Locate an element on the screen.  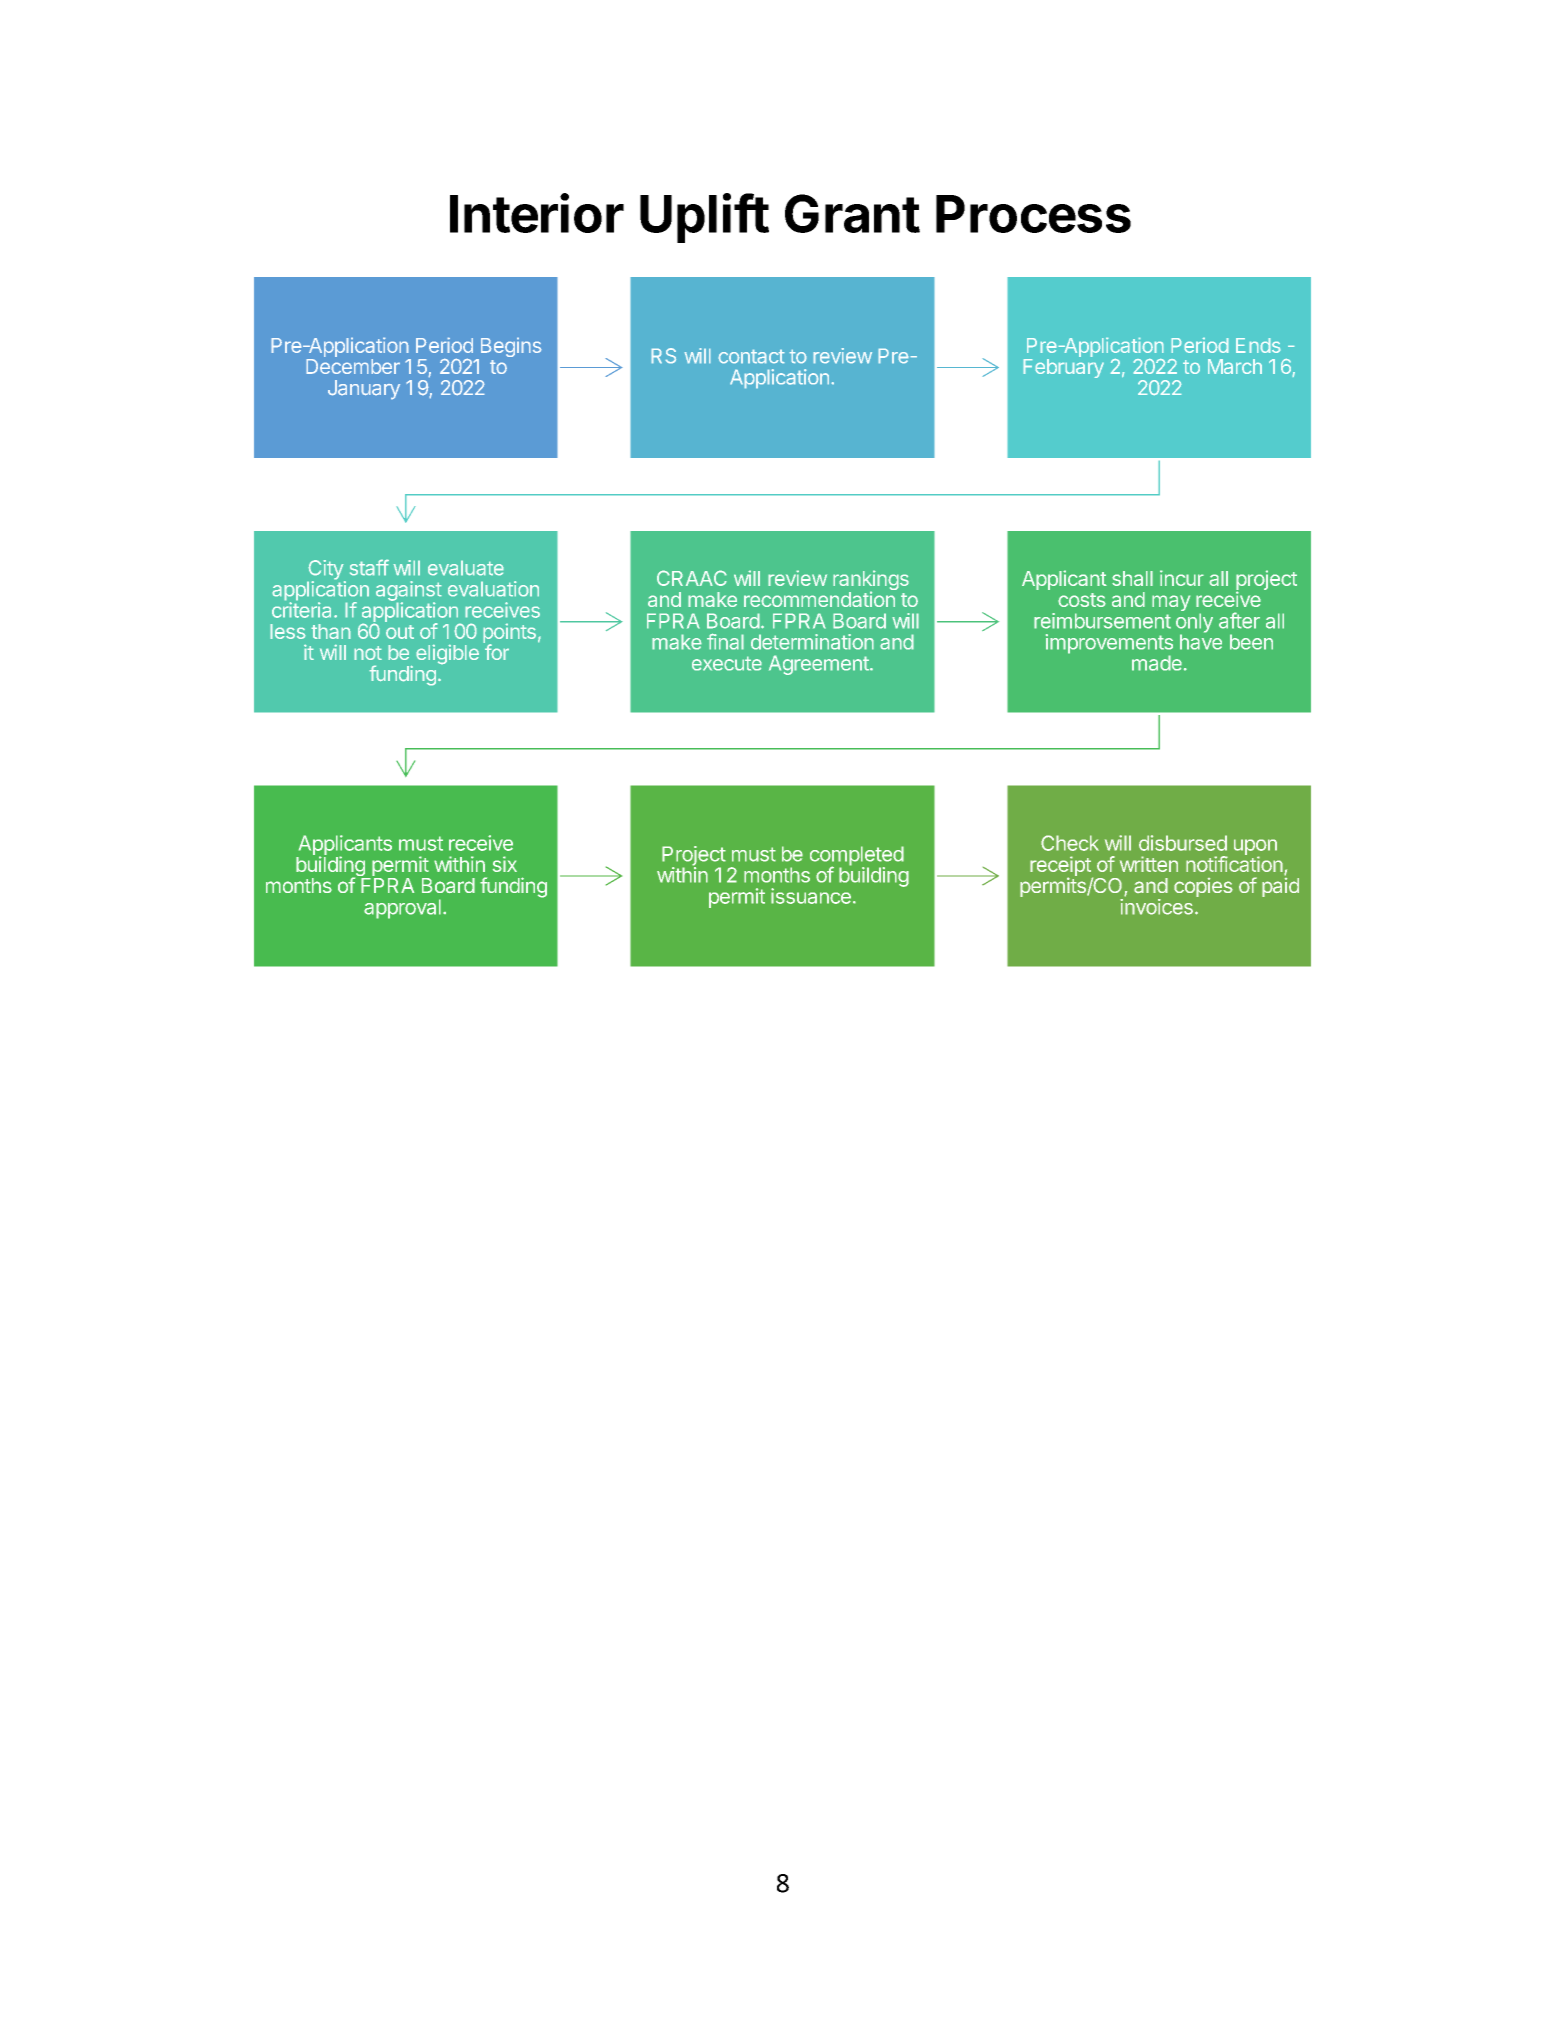
approval is located at coordinates (402, 909).
